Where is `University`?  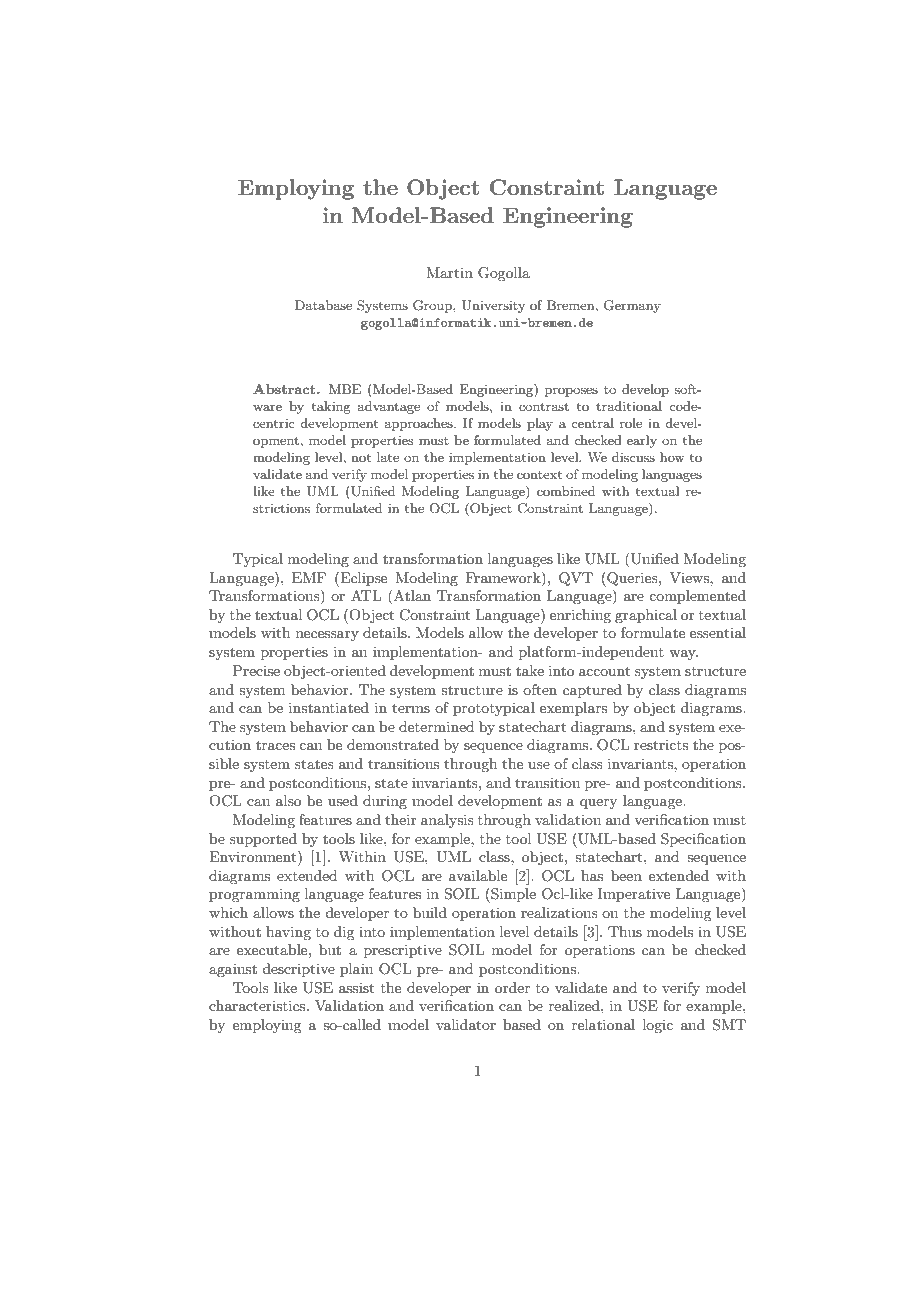
University is located at coordinates (493, 306).
